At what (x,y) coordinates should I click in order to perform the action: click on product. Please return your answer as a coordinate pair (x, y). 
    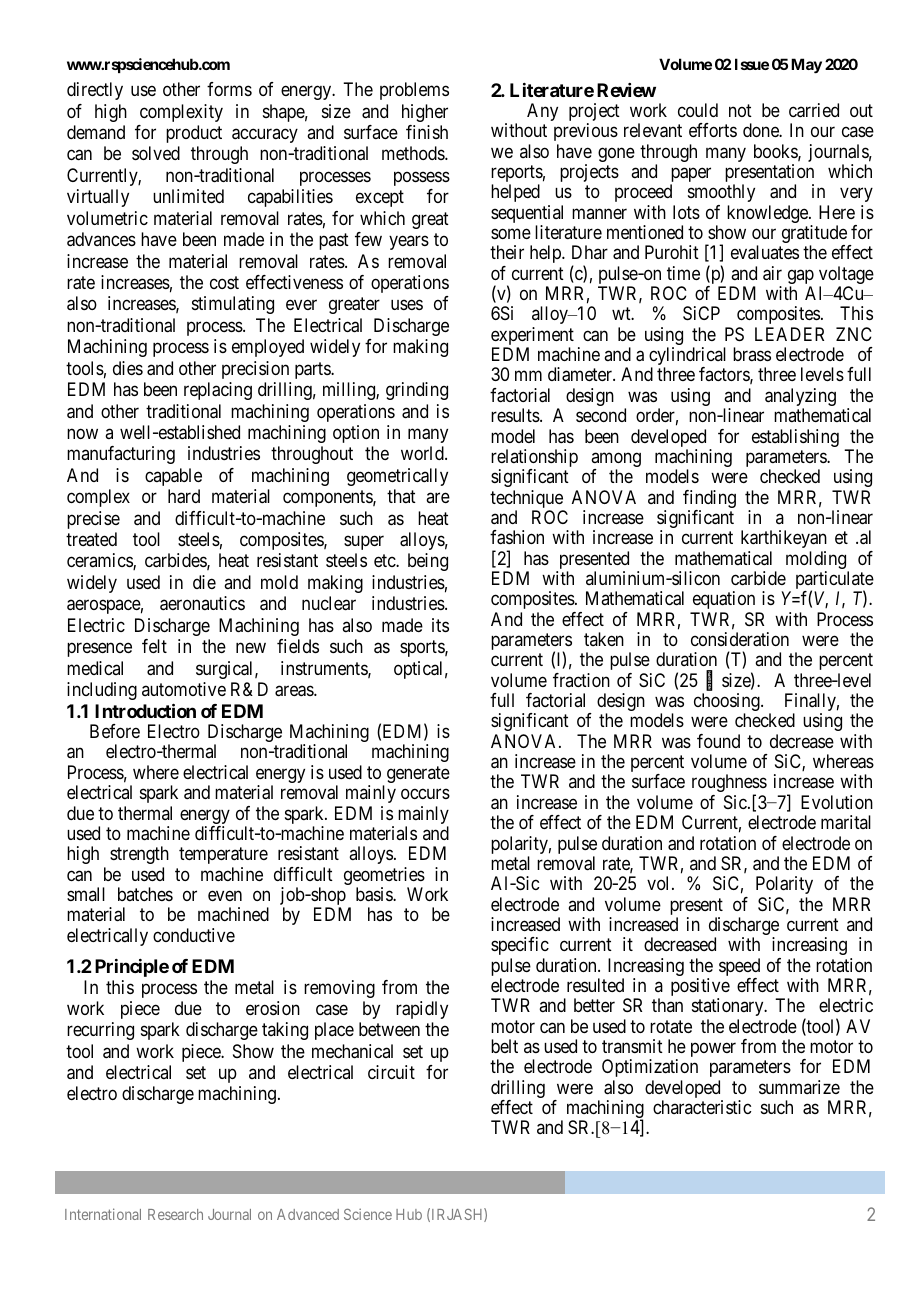
    Looking at the image, I should click on (194, 134).
